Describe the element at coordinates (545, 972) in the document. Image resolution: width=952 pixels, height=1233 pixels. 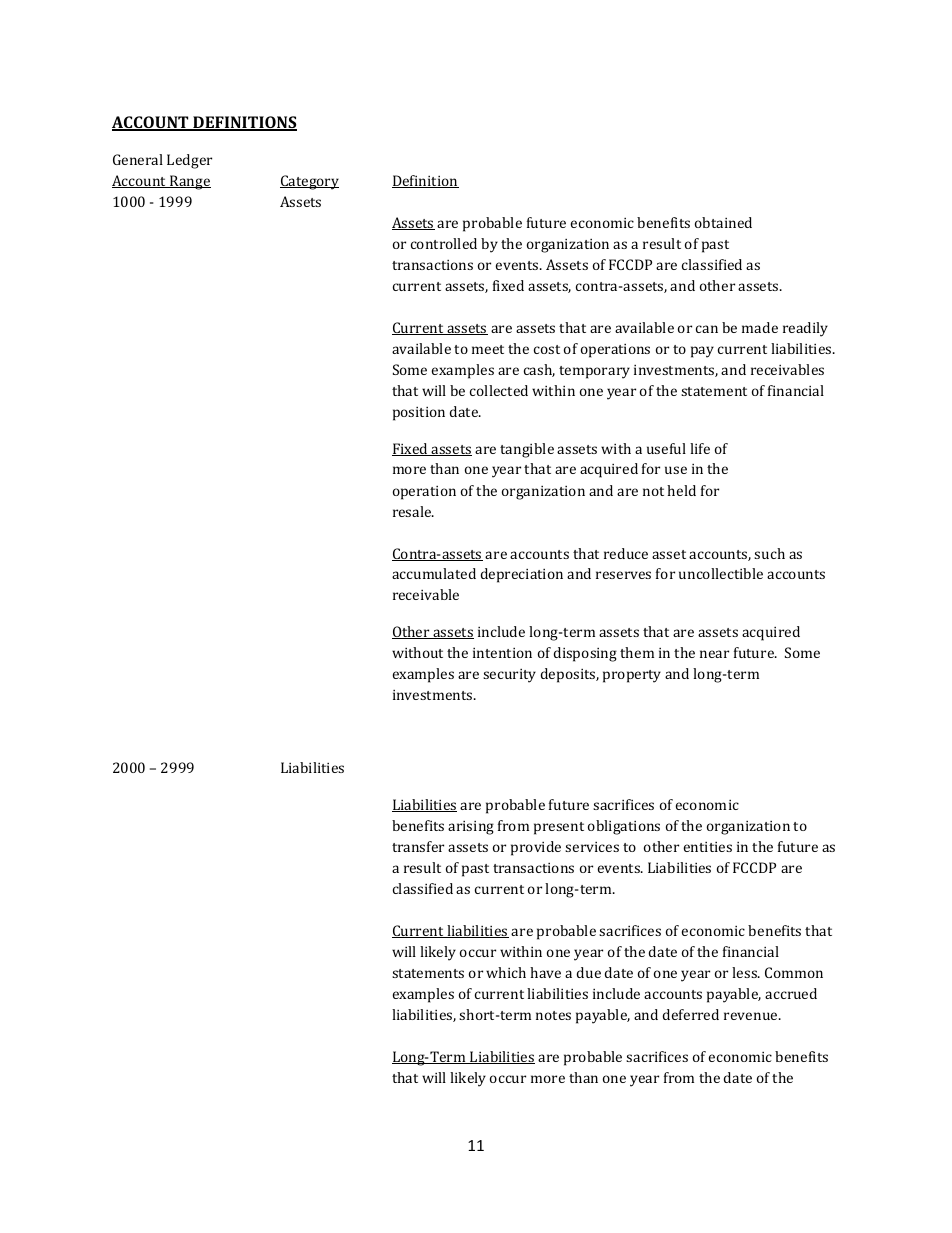
I see `have` at that location.
